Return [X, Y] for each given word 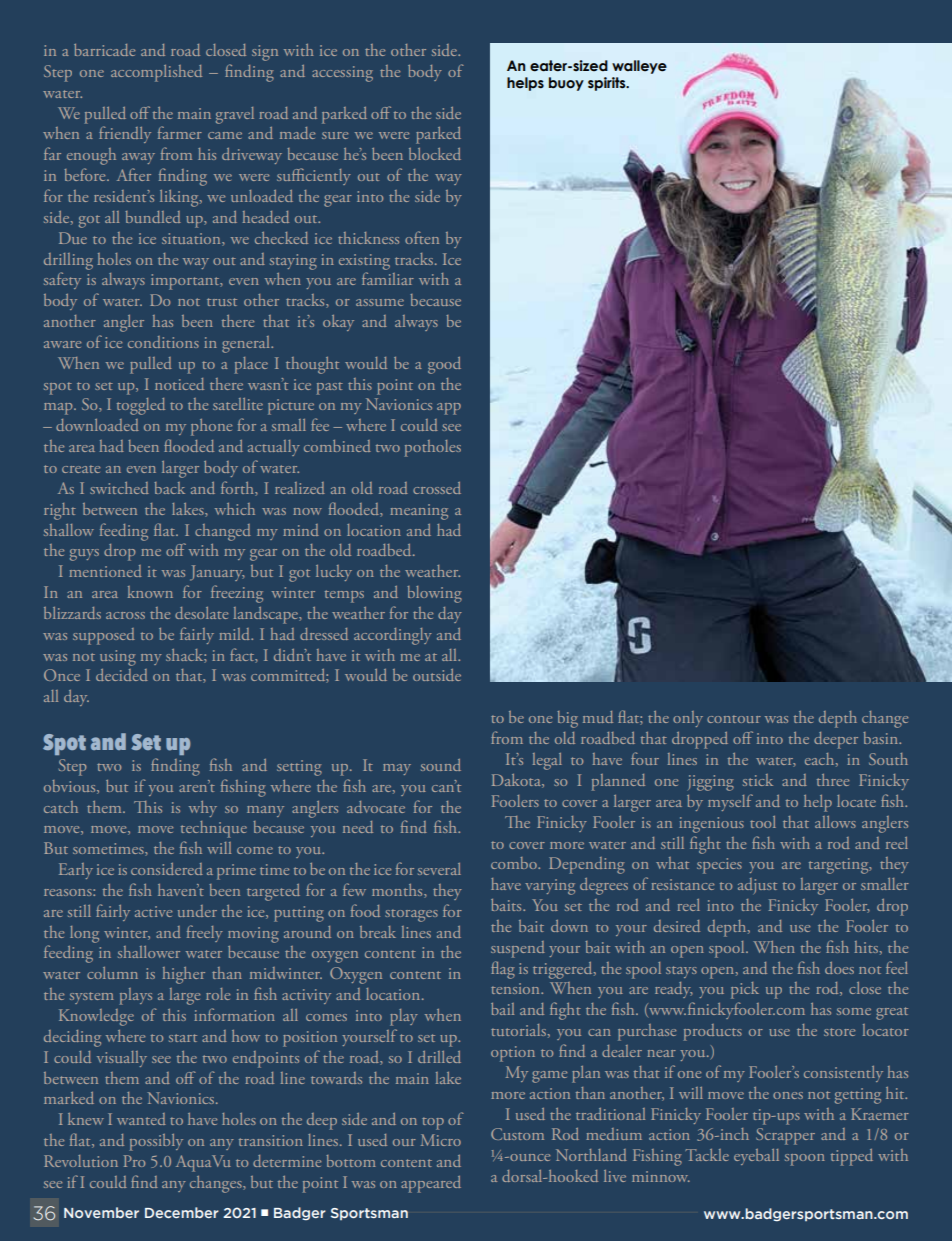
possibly [156, 1142]
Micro [441, 1140]
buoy [566, 84]
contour [734, 719]
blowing [434, 594]
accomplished [156, 73]
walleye [639, 67]
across [125, 615]
